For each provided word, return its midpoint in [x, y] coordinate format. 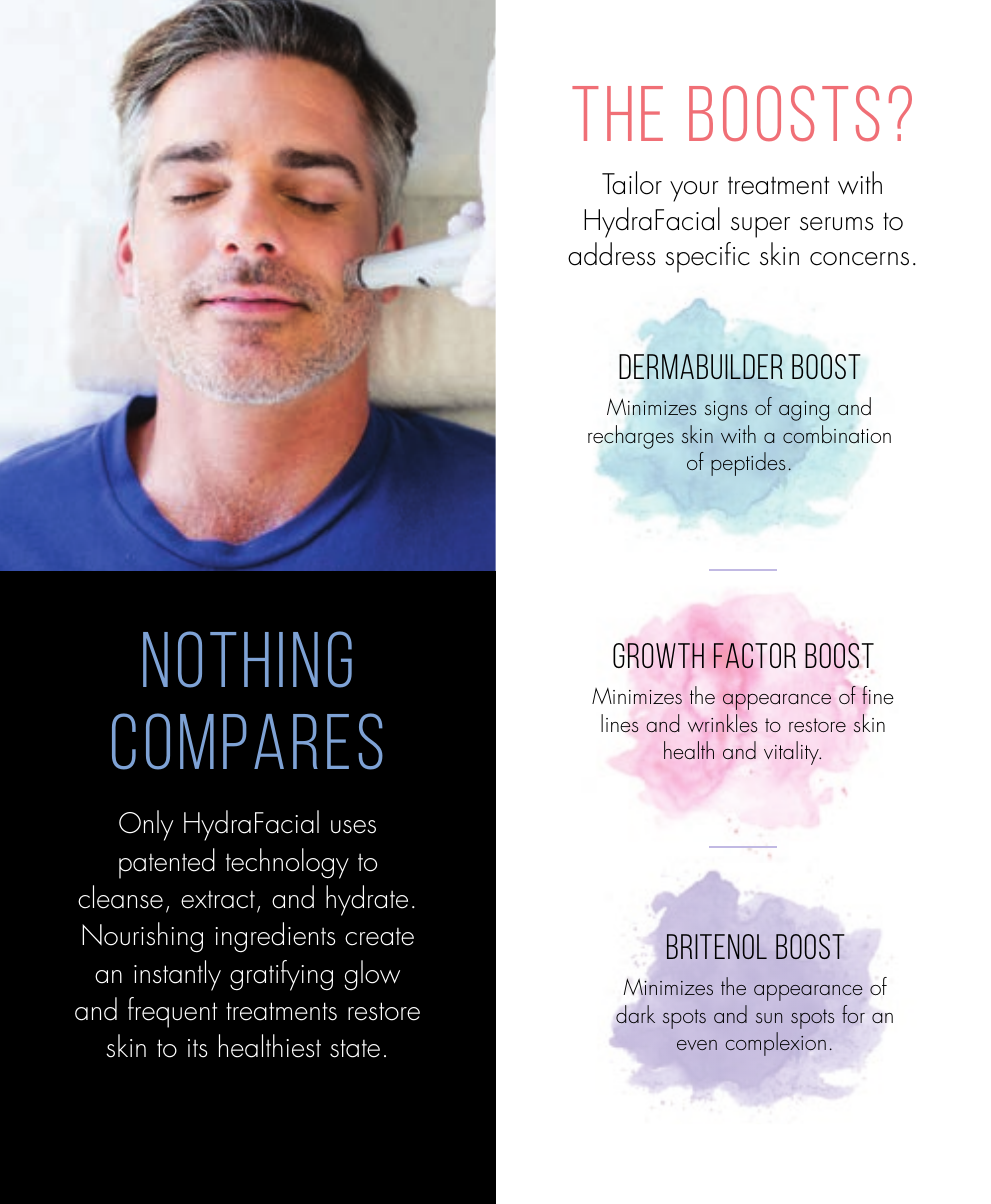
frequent [172, 1012]
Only [146, 825]
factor [755, 656]
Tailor [632, 183]
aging [804, 411]
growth [658, 655]
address [612, 254]
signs [726, 411]
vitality [792, 753]
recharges [631, 437]
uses [353, 827]
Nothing [247, 659]
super [760, 227]
